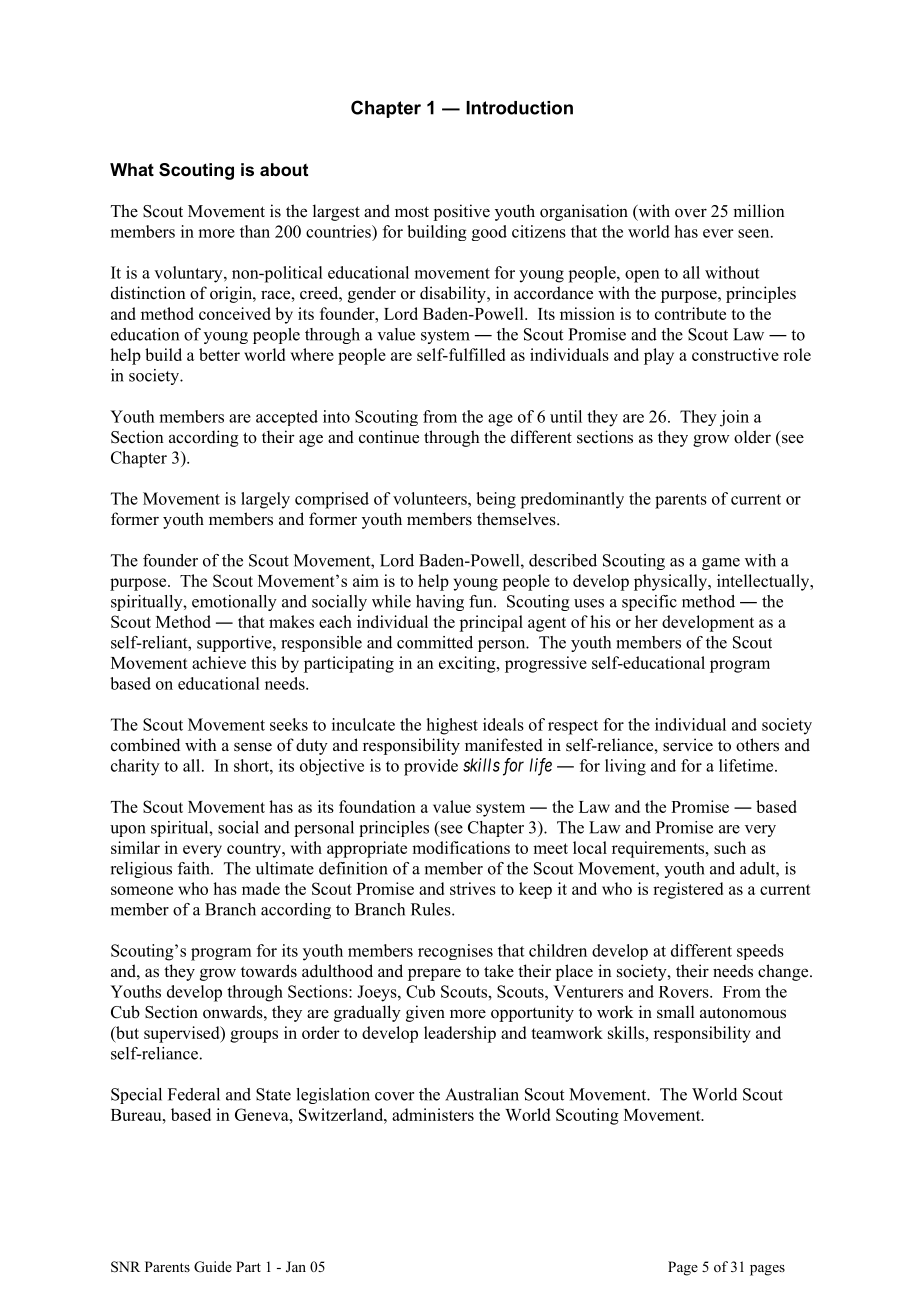 This screenshot has height=1308, width=924. Describe the element at coordinates (455, 952) in the screenshot. I see `recognises` at that location.
